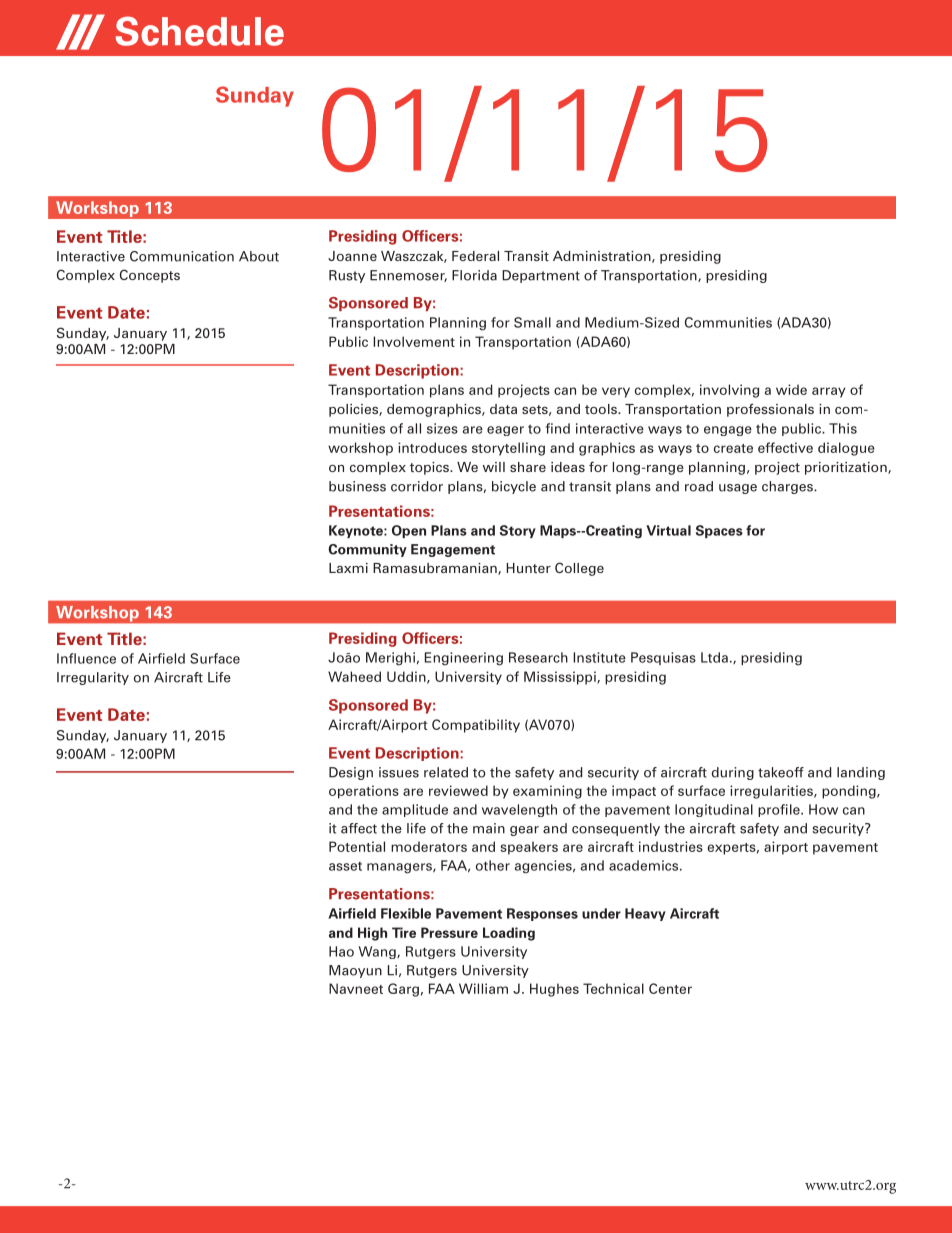 This screenshot has width=952, height=1233. I want to click on charges, so click(788, 487).
